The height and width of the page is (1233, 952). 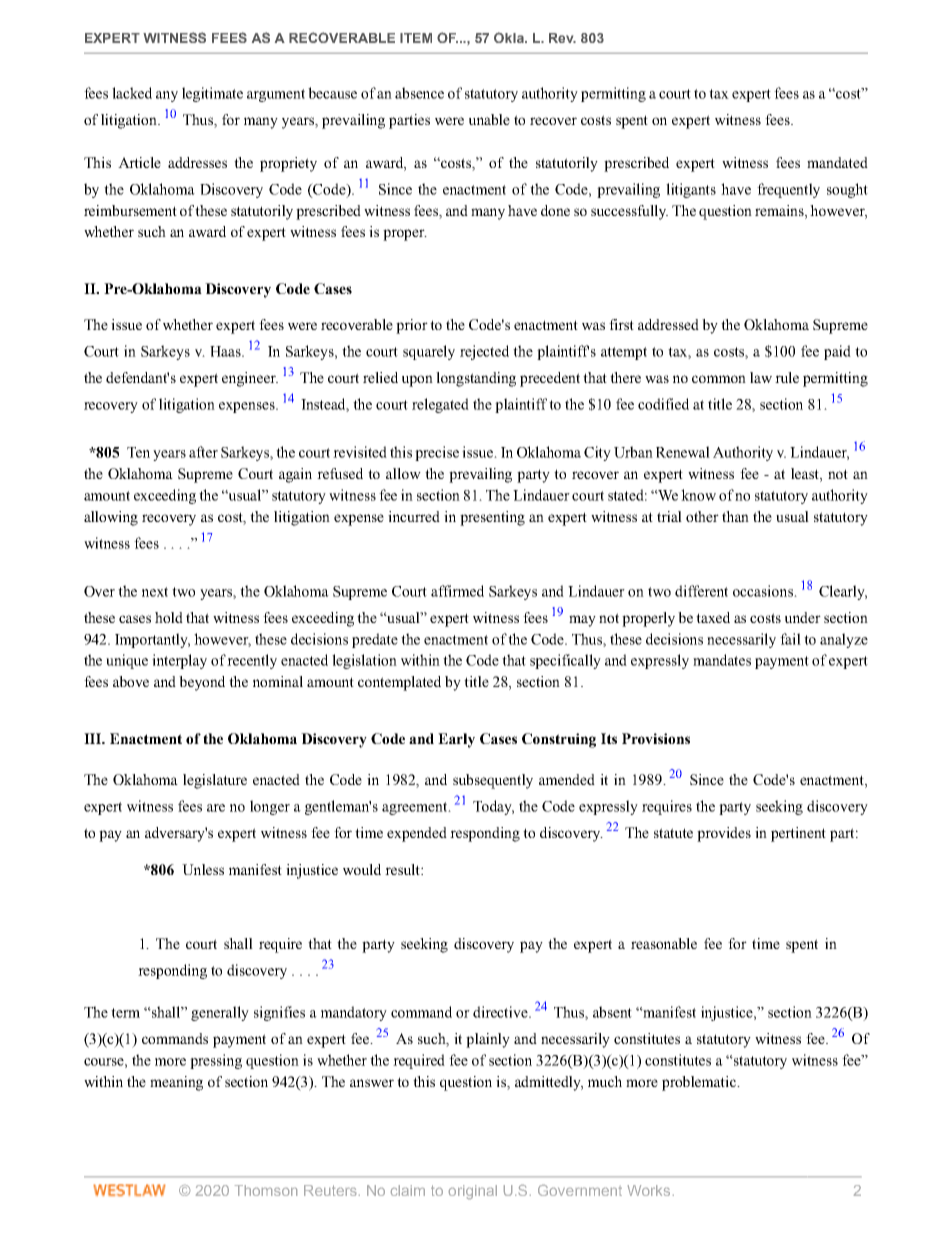 I want to click on law, so click(x=761, y=377).
